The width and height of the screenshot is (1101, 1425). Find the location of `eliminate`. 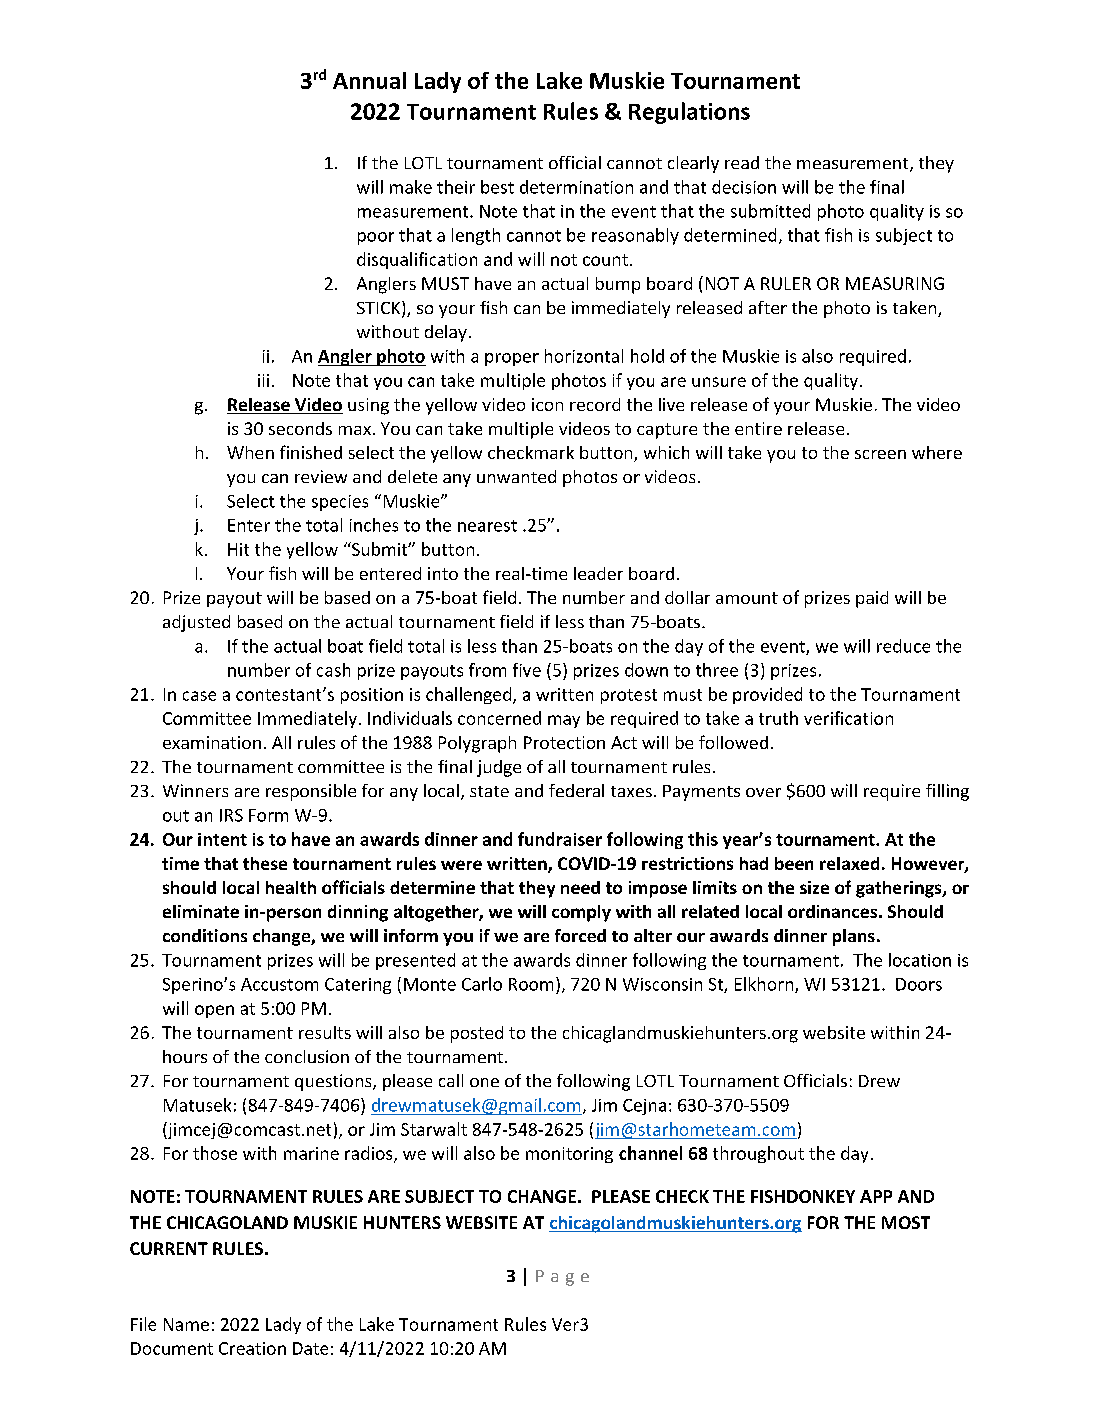

eliminate is located at coordinates (201, 911).
